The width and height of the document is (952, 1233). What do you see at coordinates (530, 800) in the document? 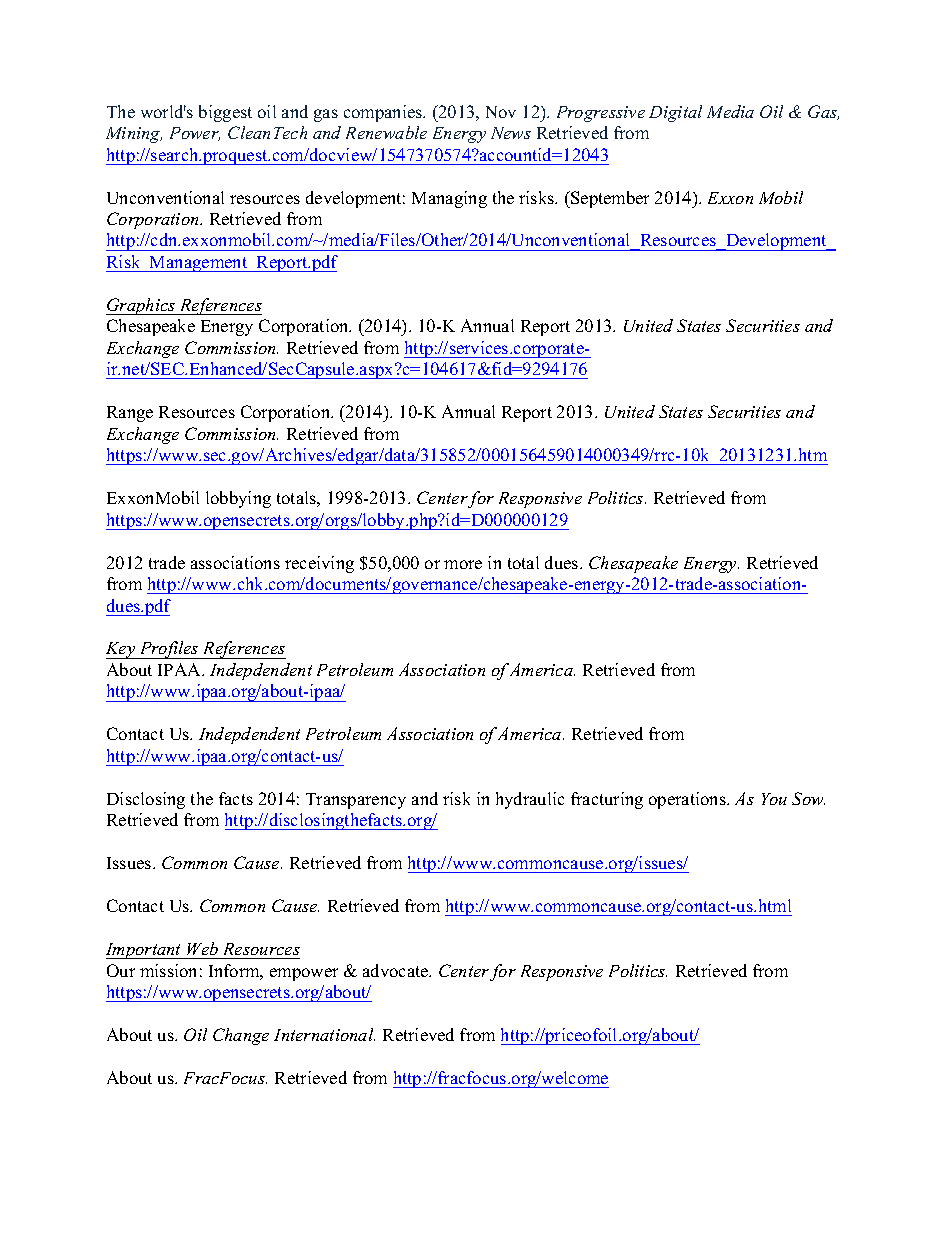
I see `hydraulic` at bounding box center [530, 800].
